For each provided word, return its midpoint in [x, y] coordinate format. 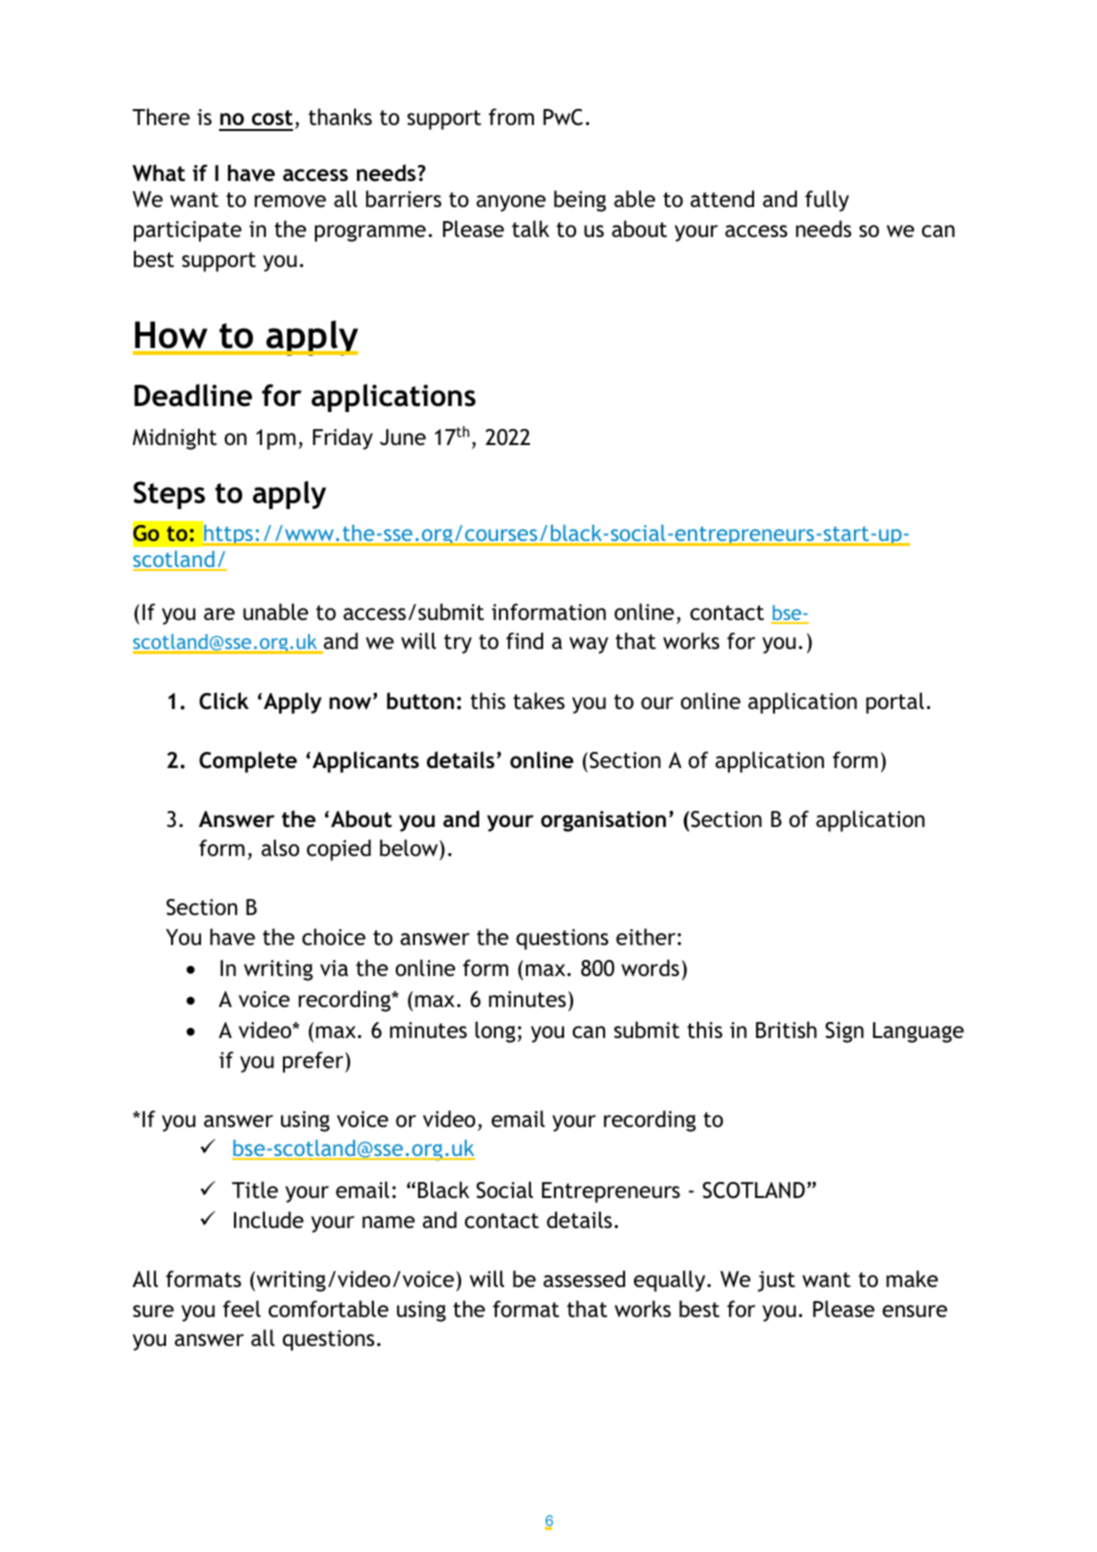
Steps [169, 495]
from [511, 116]
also [280, 847]
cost [272, 118]
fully [827, 201]
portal [895, 703]
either [647, 937]
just [776, 1281]
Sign [844, 1032]
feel [242, 1309]
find [524, 640]
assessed [584, 1279]
